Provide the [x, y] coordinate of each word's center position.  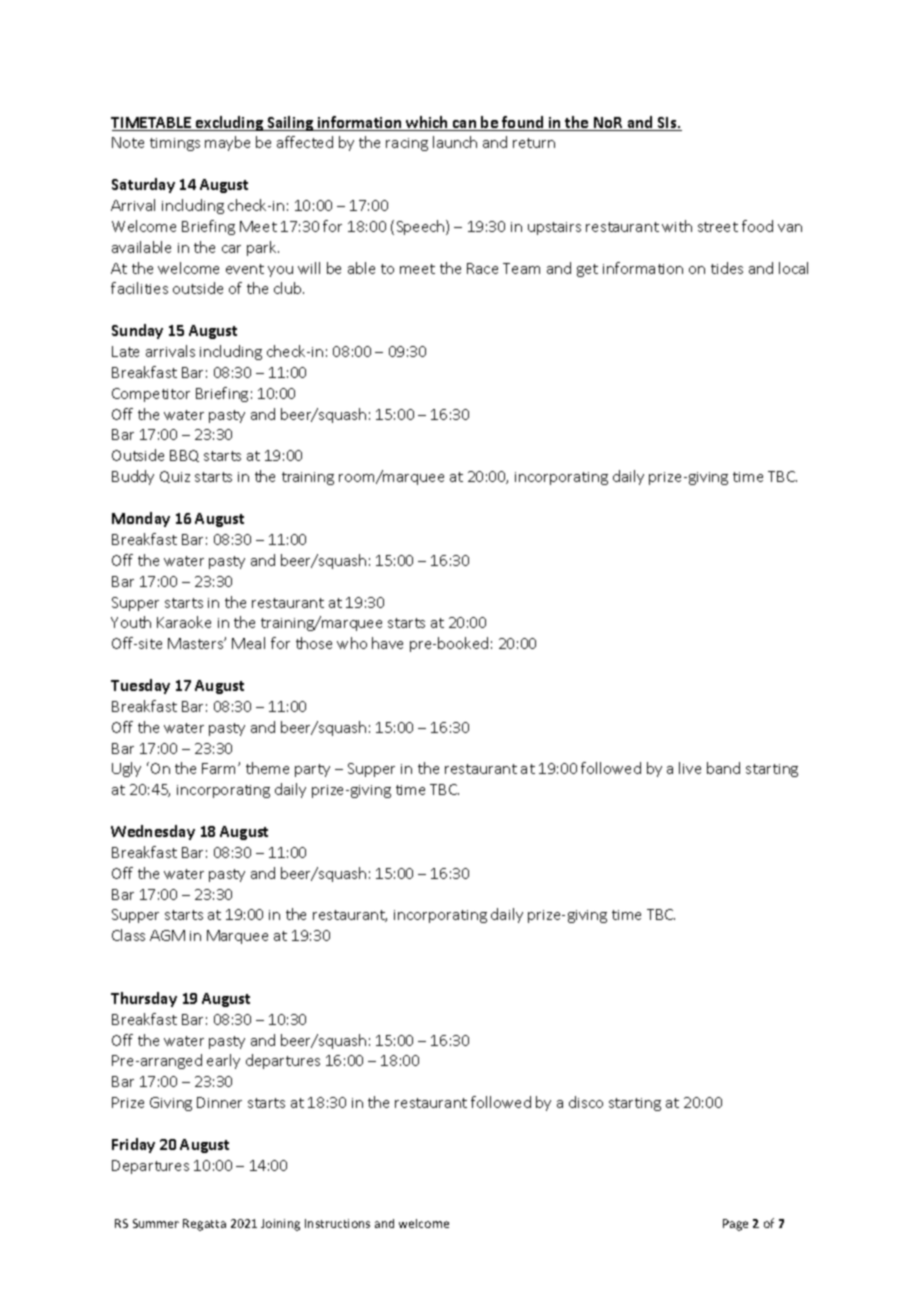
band [723, 768]
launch [455, 142]
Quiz [175, 477]
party [312, 770]
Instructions [337, 1223]
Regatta [204, 1225]
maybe [227, 143]
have [387, 643]
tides [727, 268]
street [718, 227]
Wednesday [153, 832]
